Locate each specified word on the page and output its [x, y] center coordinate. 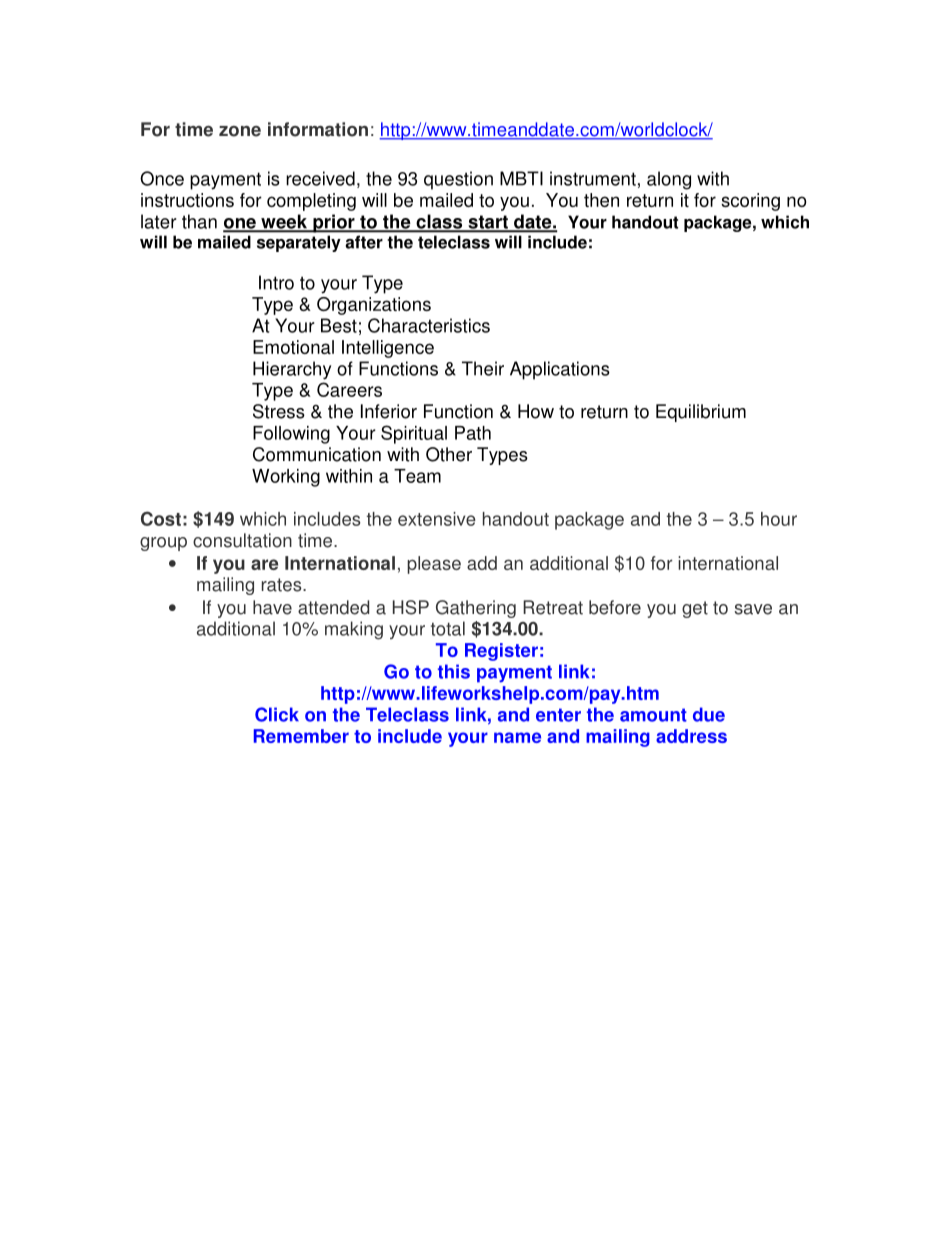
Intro [276, 282]
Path [473, 433]
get [695, 609]
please [434, 565]
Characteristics [429, 325]
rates [283, 585]
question [458, 180]
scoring [750, 202]
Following [291, 435]
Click [277, 714]
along [669, 180]
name [517, 737]
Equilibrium [701, 413]
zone [240, 131]
